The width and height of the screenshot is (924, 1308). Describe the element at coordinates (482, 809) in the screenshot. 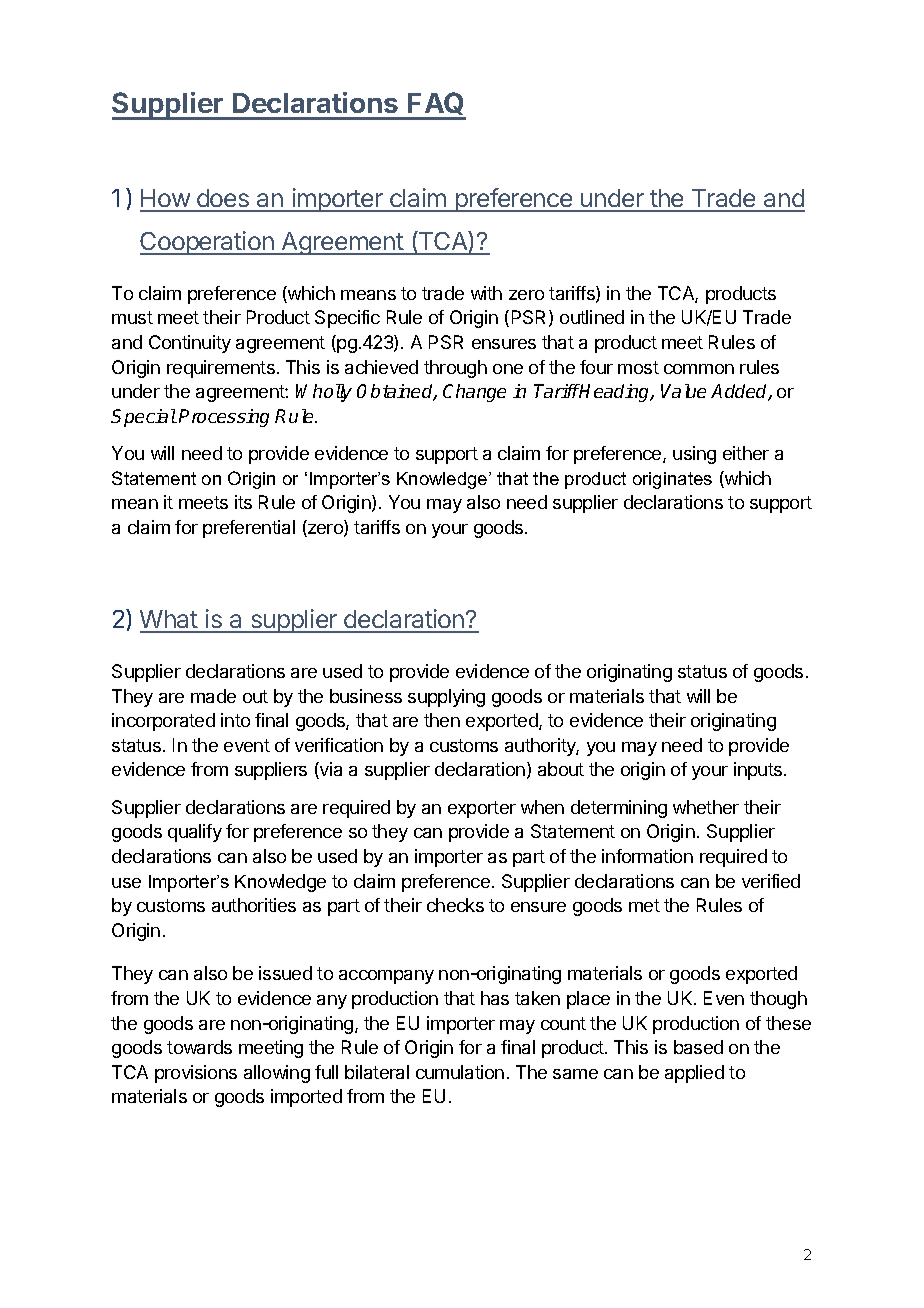

I see `exporter` at that location.
